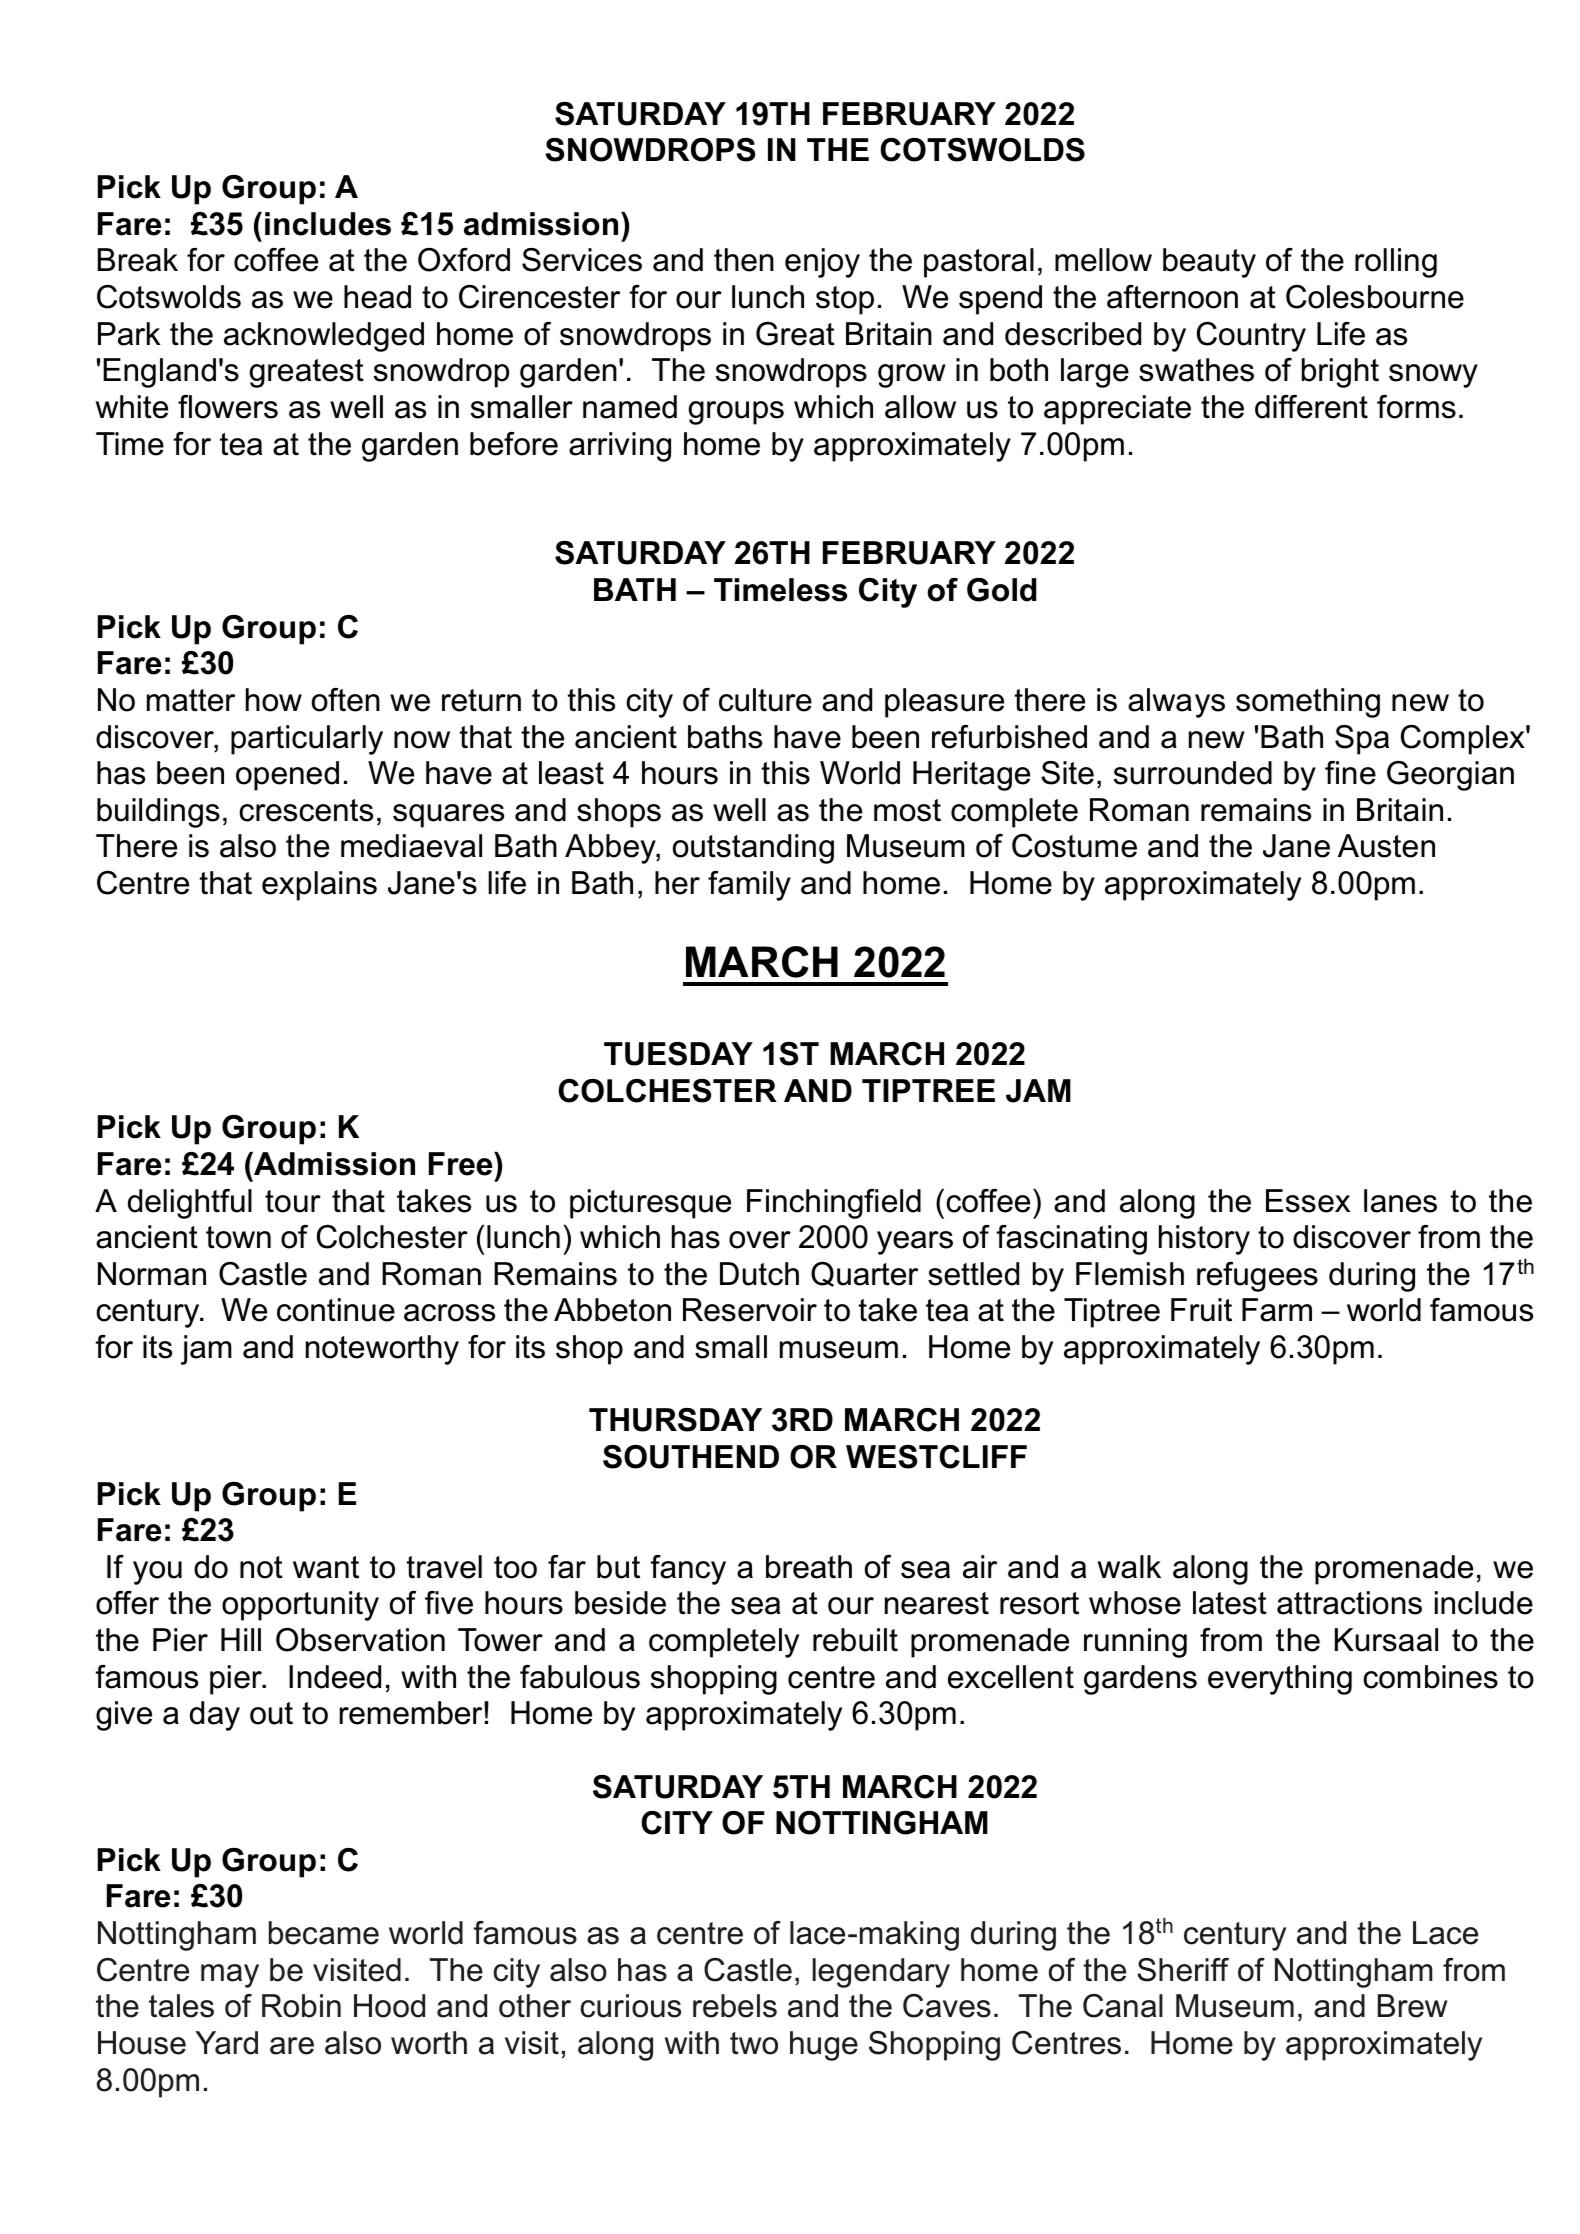  What do you see at coordinates (241, 1639) in the screenshot?
I see `Hill` at bounding box center [241, 1639].
